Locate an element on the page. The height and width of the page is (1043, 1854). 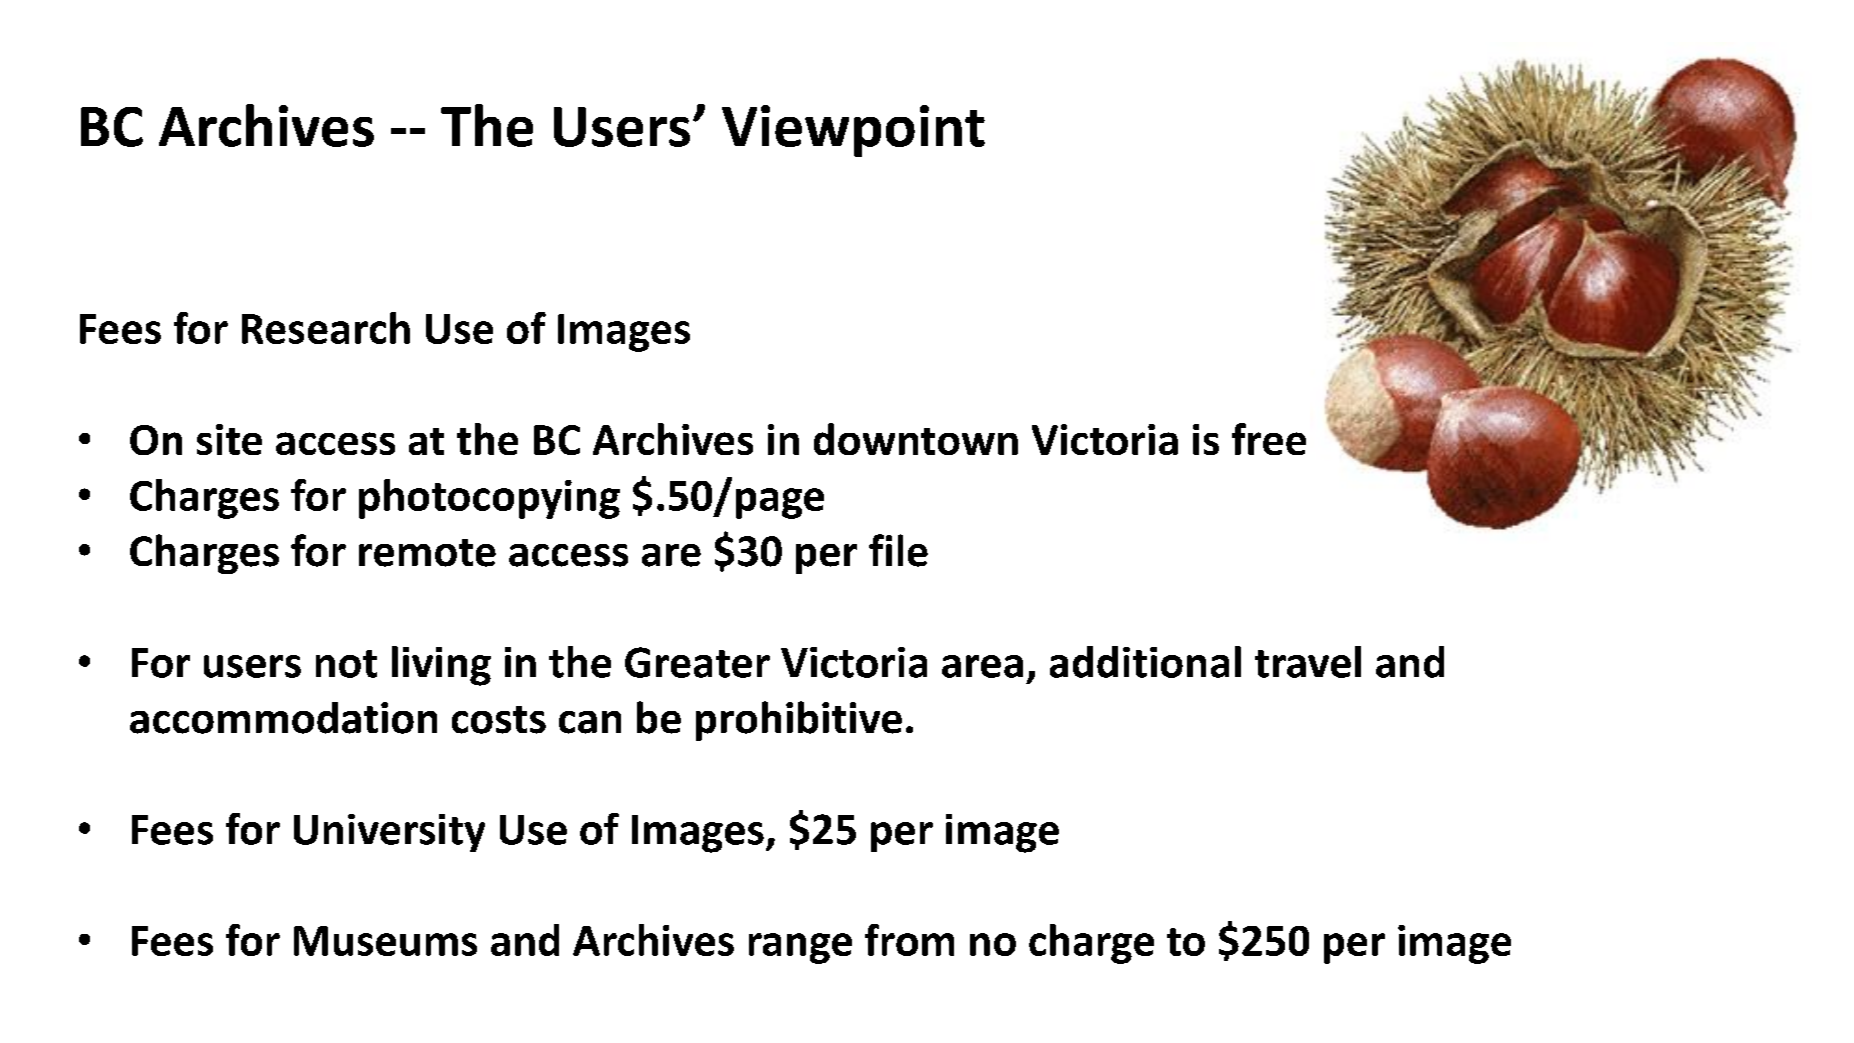
travel is located at coordinates (1308, 662).
